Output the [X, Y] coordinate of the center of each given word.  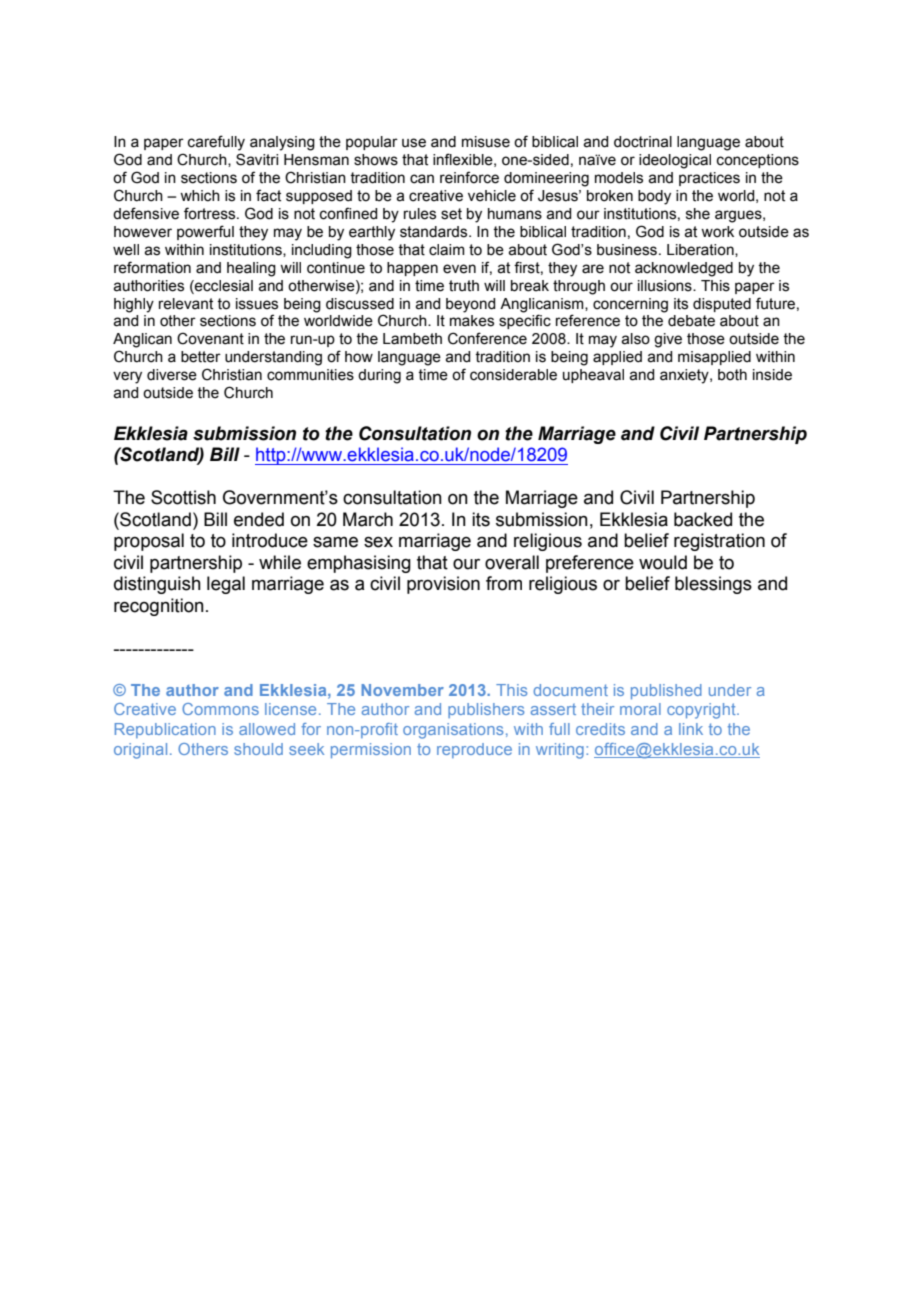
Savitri [257, 159]
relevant [186, 304]
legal [226, 585]
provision [443, 585]
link [691, 729]
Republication [165, 730]
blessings [713, 585]
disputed [722, 305]
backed [703, 519]
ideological [675, 161]
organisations [453, 731]
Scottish [183, 497]
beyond [470, 305]
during [379, 376]
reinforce [469, 177]
